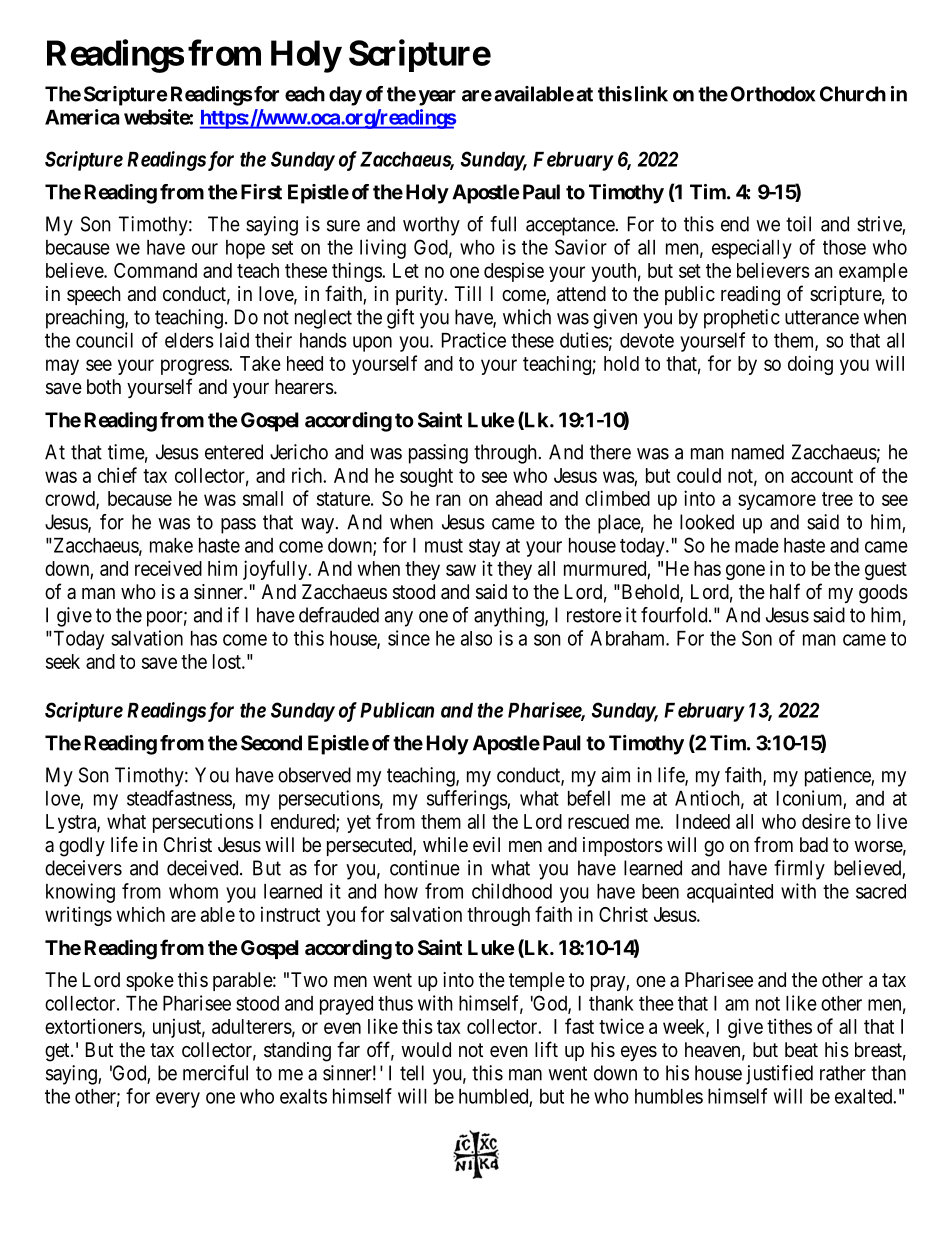 Image resolution: width=952 pixels, height=1233 pixels. Describe the element at coordinates (773, 94) in the image. I see `Orthodox` at that location.
